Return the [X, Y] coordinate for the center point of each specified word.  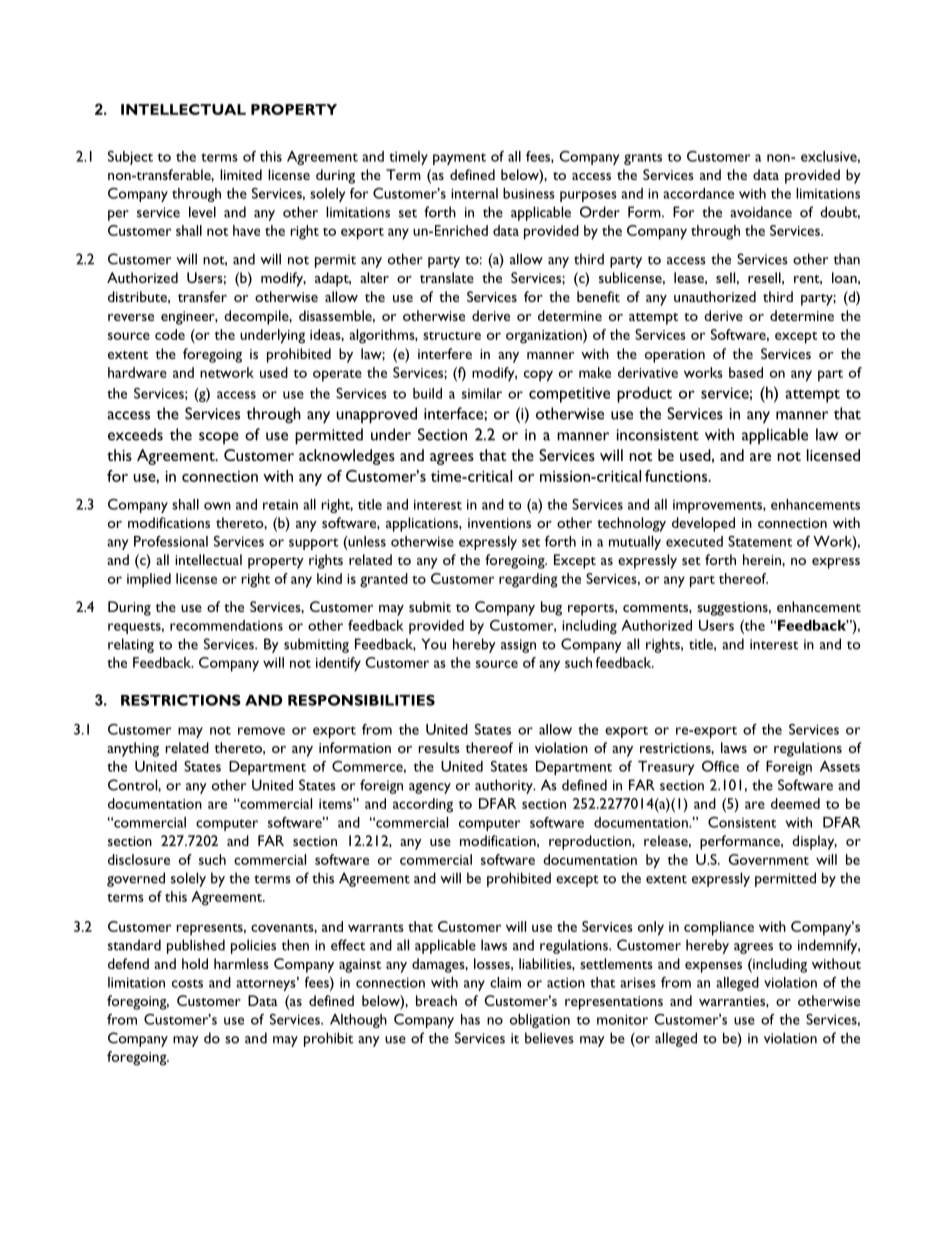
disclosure [139, 859]
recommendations [226, 625]
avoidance [761, 212]
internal [474, 193]
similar [482, 393]
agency [430, 788]
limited [241, 174]
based [746, 372]
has [470, 1019]
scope [219, 438]
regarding [528, 580]
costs [187, 983]
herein [763, 559]
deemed [795, 803]
